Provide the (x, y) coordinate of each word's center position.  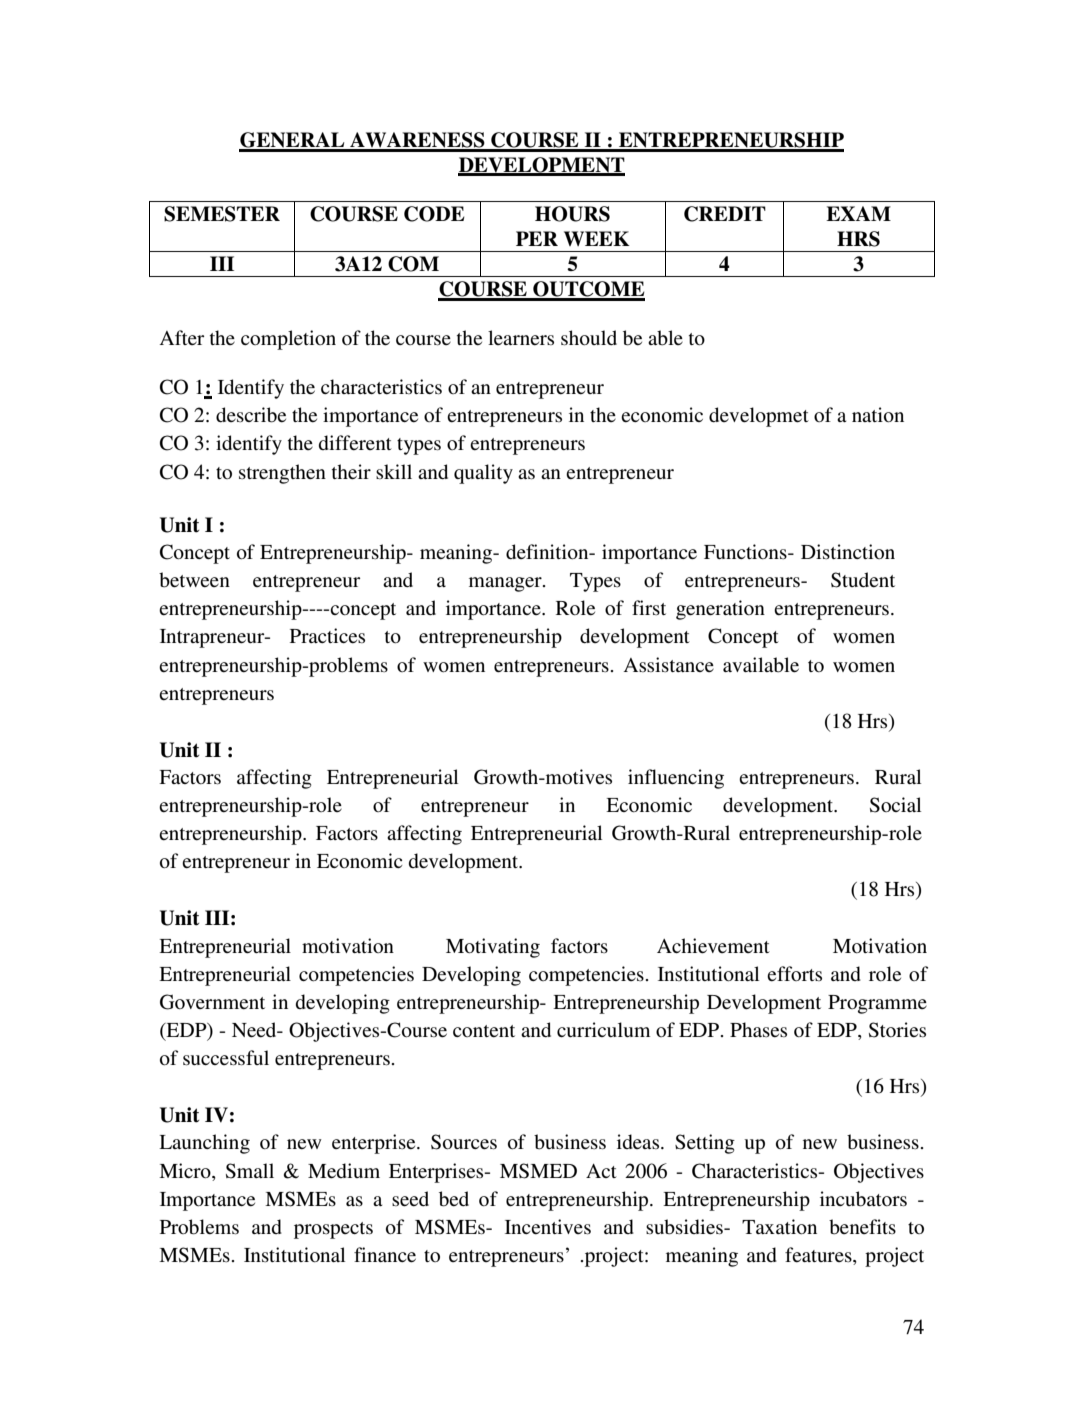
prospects (333, 1230)
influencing (676, 779)
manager (506, 584)
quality (483, 474)
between (194, 580)
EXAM (858, 213)
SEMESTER (222, 214)
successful (226, 1058)
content (484, 1031)
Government (212, 1002)
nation (878, 415)
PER (537, 238)
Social (895, 805)
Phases (758, 1030)
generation (720, 610)
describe (251, 415)
